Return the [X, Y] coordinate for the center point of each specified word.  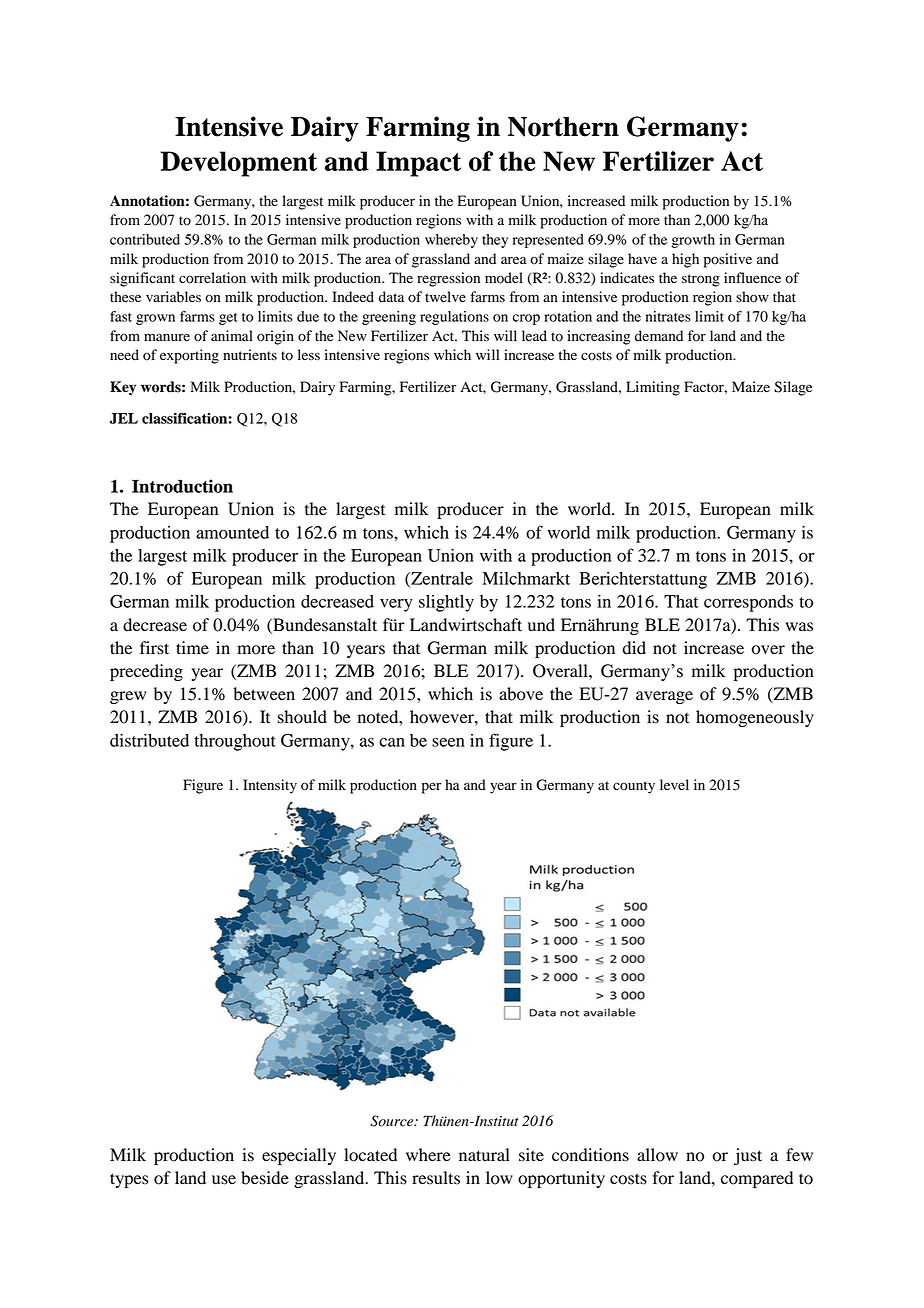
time [192, 648]
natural [484, 1155]
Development [239, 164]
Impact [418, 164]
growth [693, 241]
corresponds [748, 603]
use [224, 1180]
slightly [446, 603]
